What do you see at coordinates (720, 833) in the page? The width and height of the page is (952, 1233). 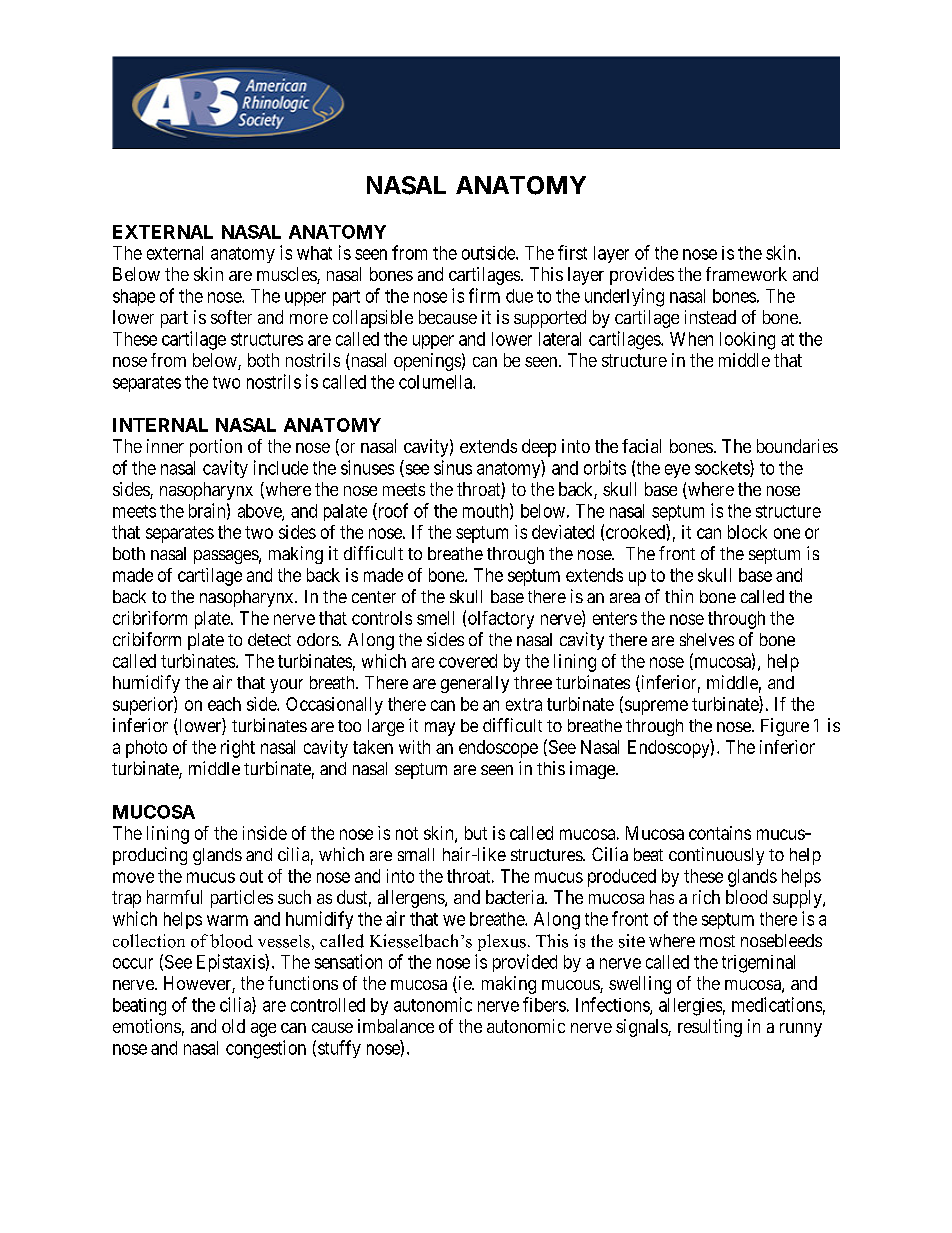 I see `contains` at bounding box center [720, 833].
